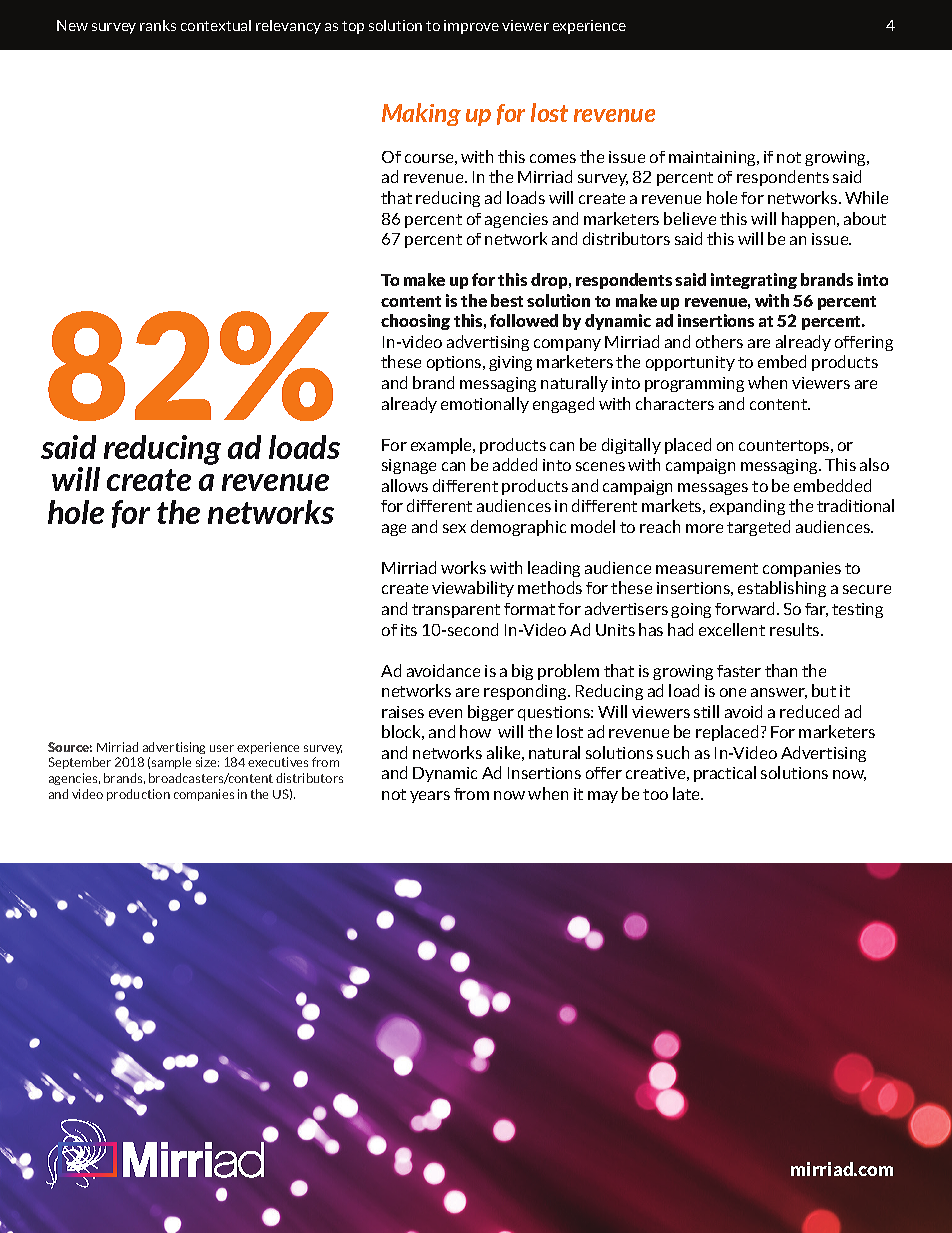 The image size is (952, 1233). What do you see at coordinates (785, 447) in the screenshot?
I see `countertops` at bounding box center [785, 447].
